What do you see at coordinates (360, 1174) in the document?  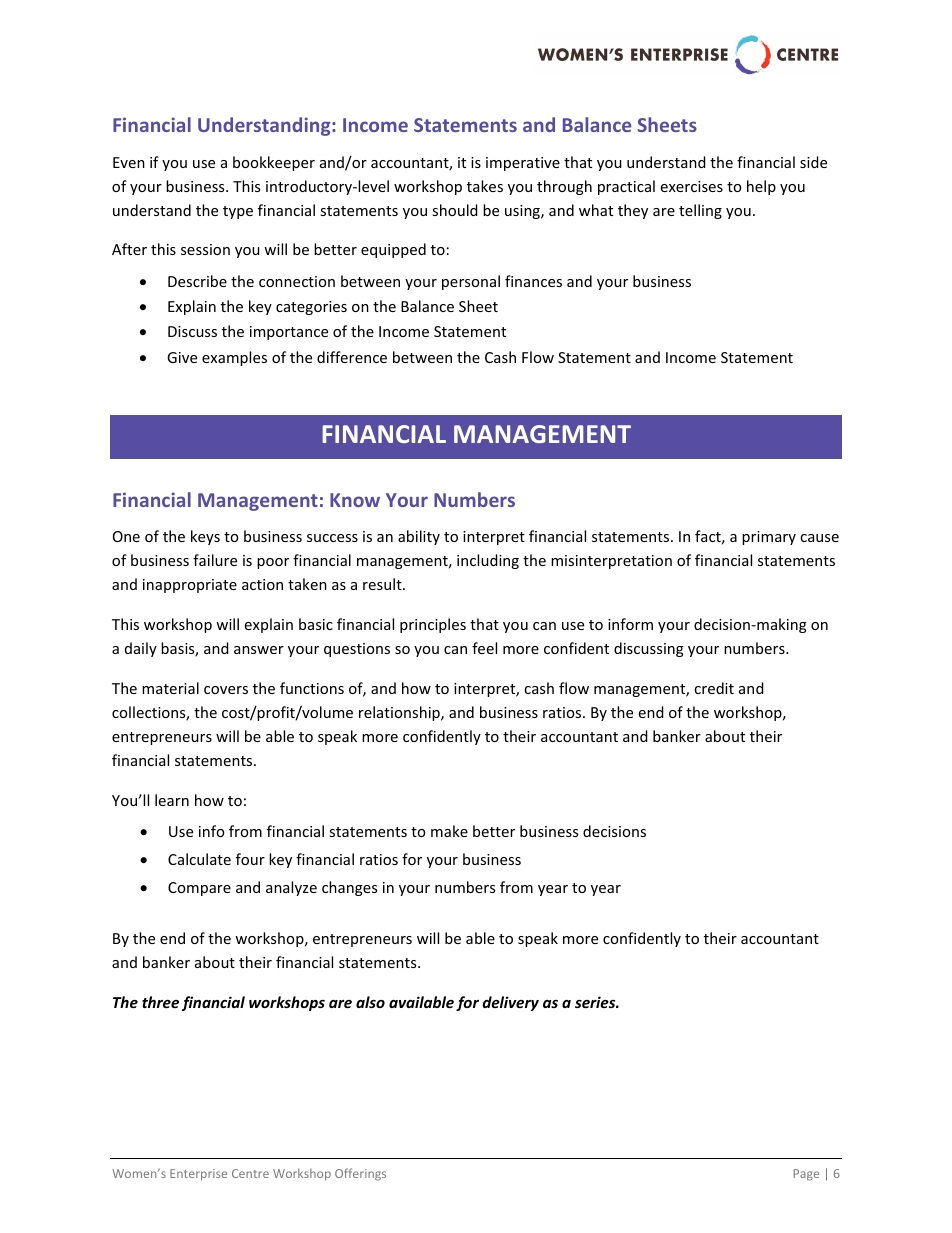 I see `Offerings` at bounding box center [360, 1174].
